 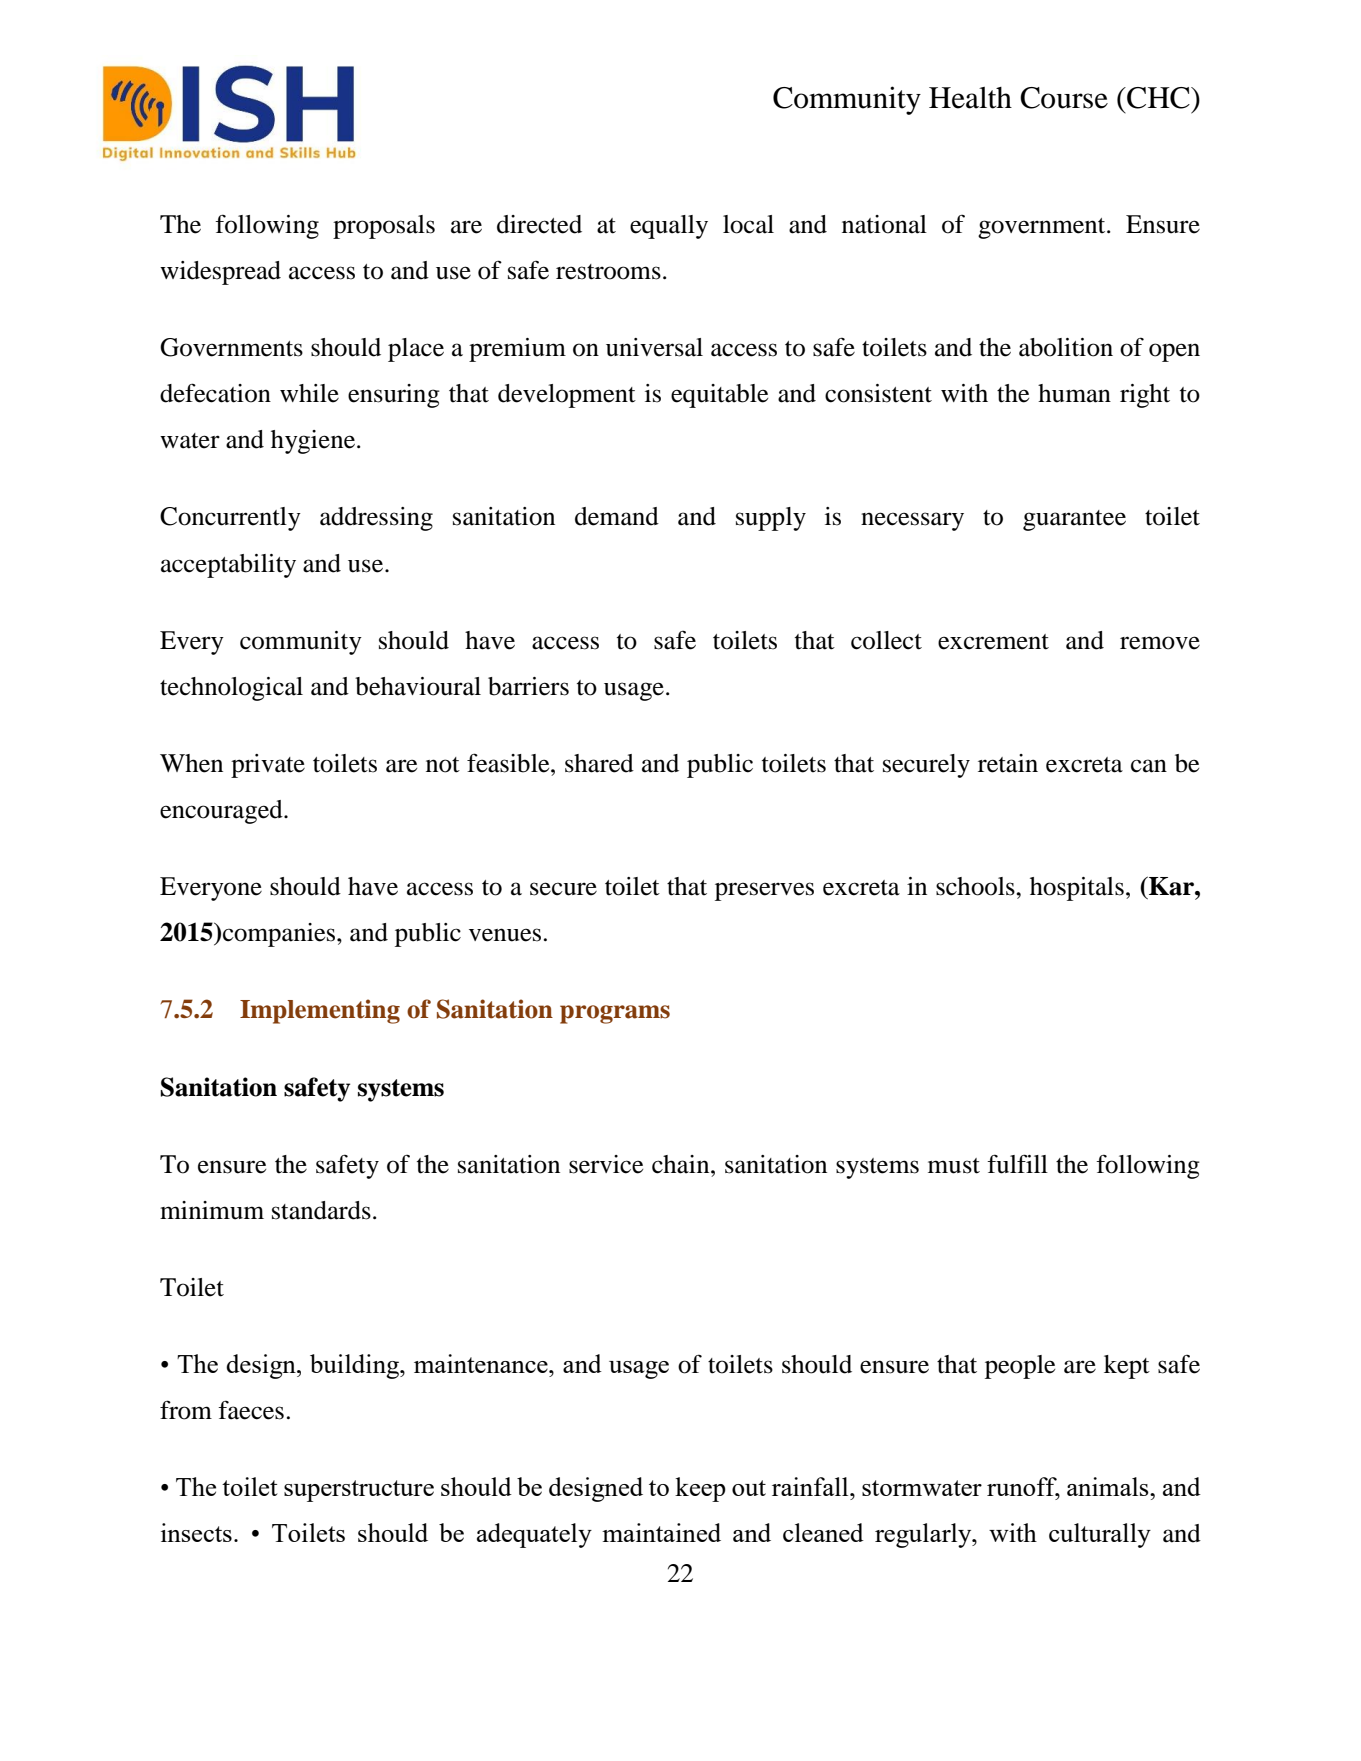 What do you see at coordinates (1109, 1486) in the screenshot?
I see `animals` at bounding box center [1109, 1486].
